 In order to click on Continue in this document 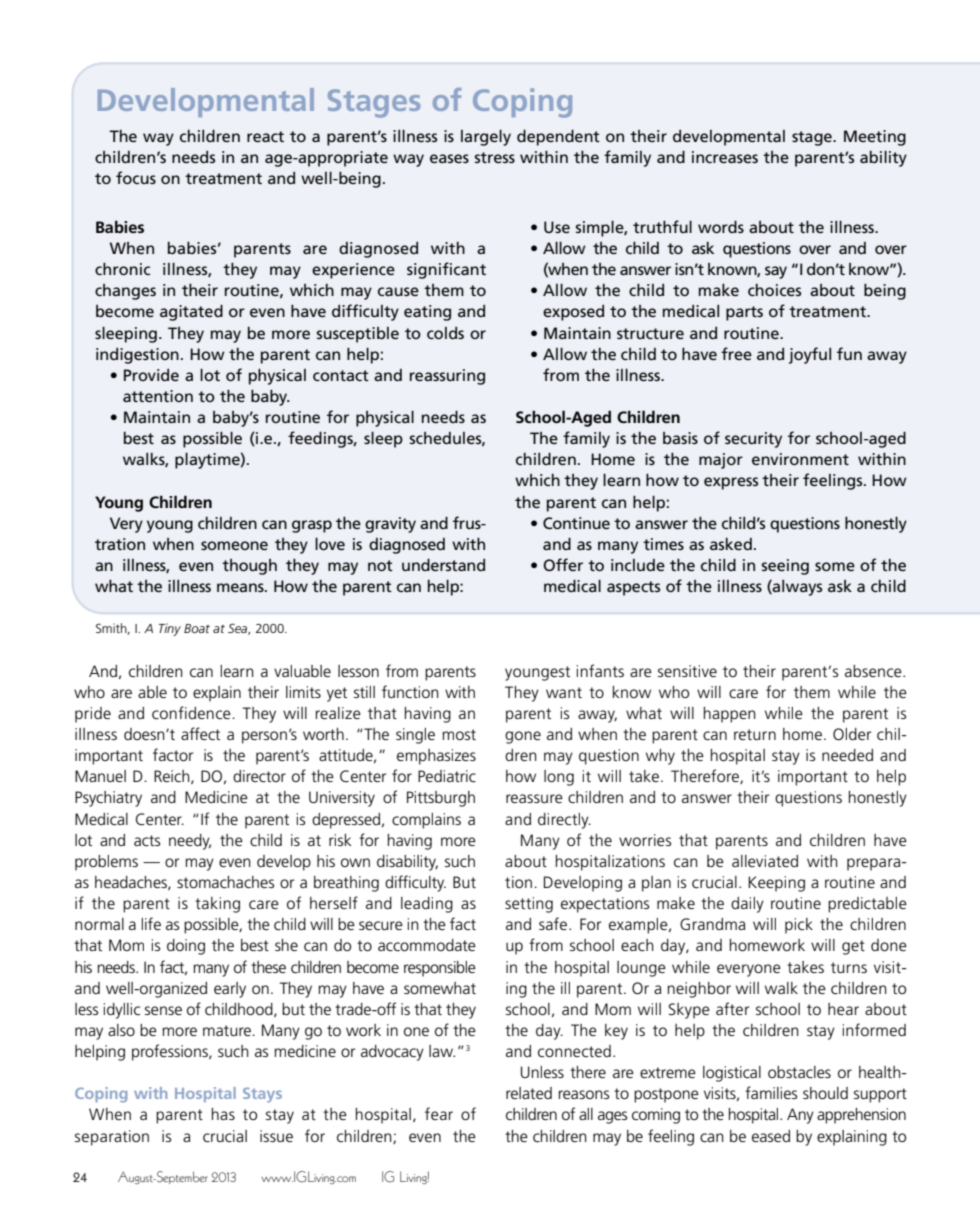, I will do `click(576, 523)`.
